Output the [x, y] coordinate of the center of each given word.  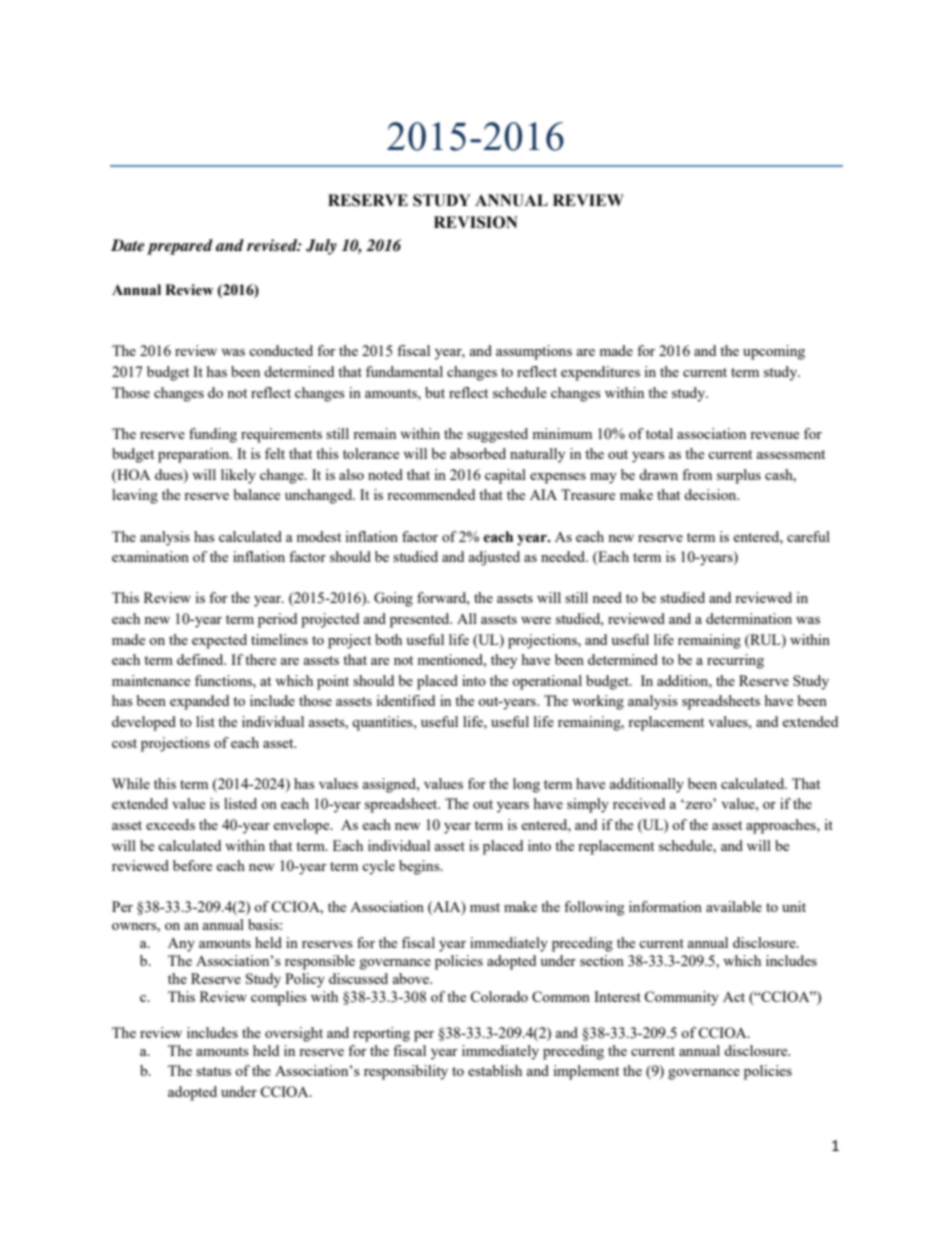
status [213, 1071]
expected [219, 641]
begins [420, 867]
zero [697, 805]
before [192, 865]
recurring [735, 661]
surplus [739, 476]
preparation [195, 455]
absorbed [478, 453]
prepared [180, 247]
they [504, 661]
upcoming [774, 352]
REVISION [476, 222]
